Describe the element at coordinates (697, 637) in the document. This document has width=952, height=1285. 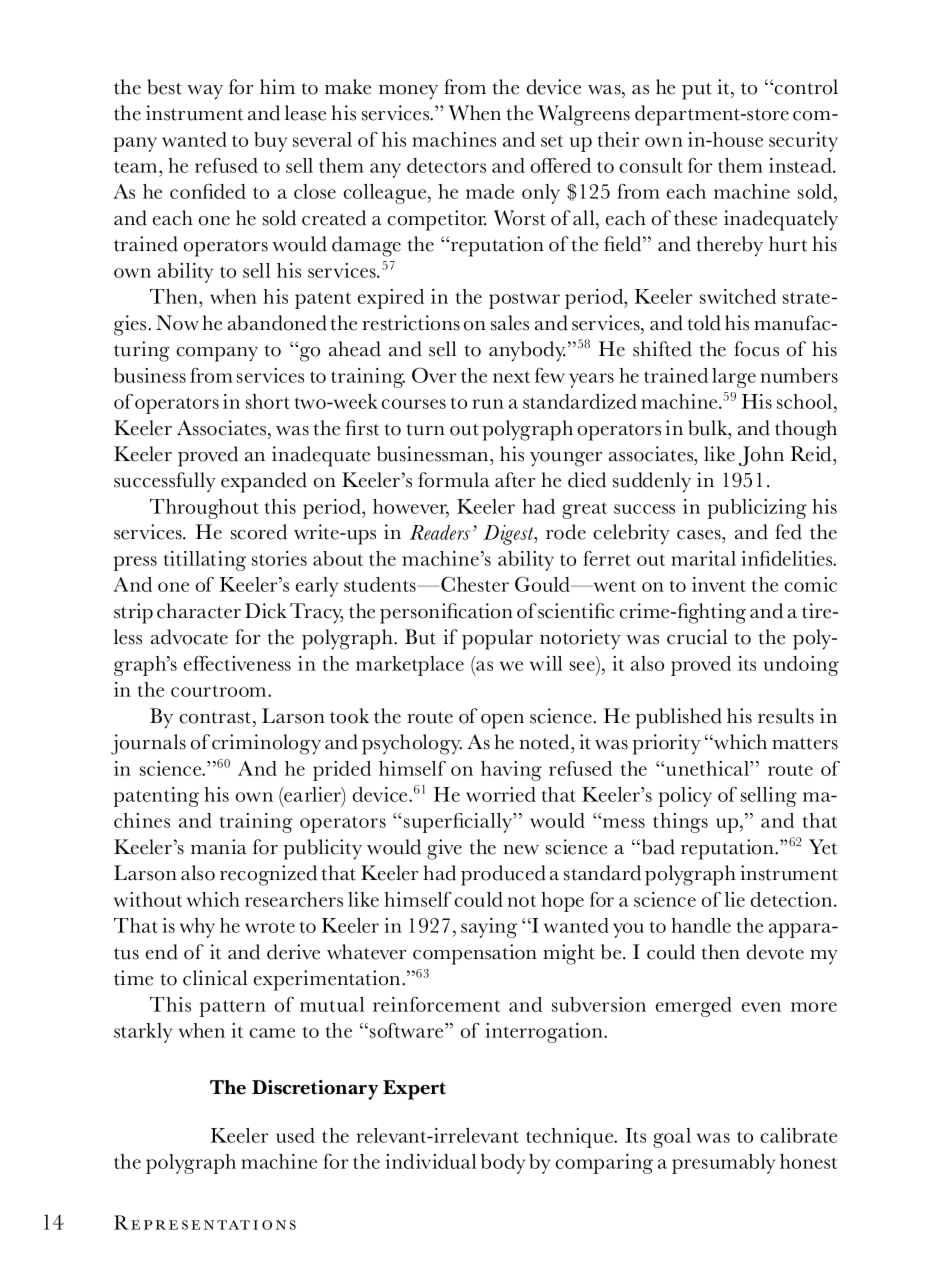
I see `crucial` at that location.
